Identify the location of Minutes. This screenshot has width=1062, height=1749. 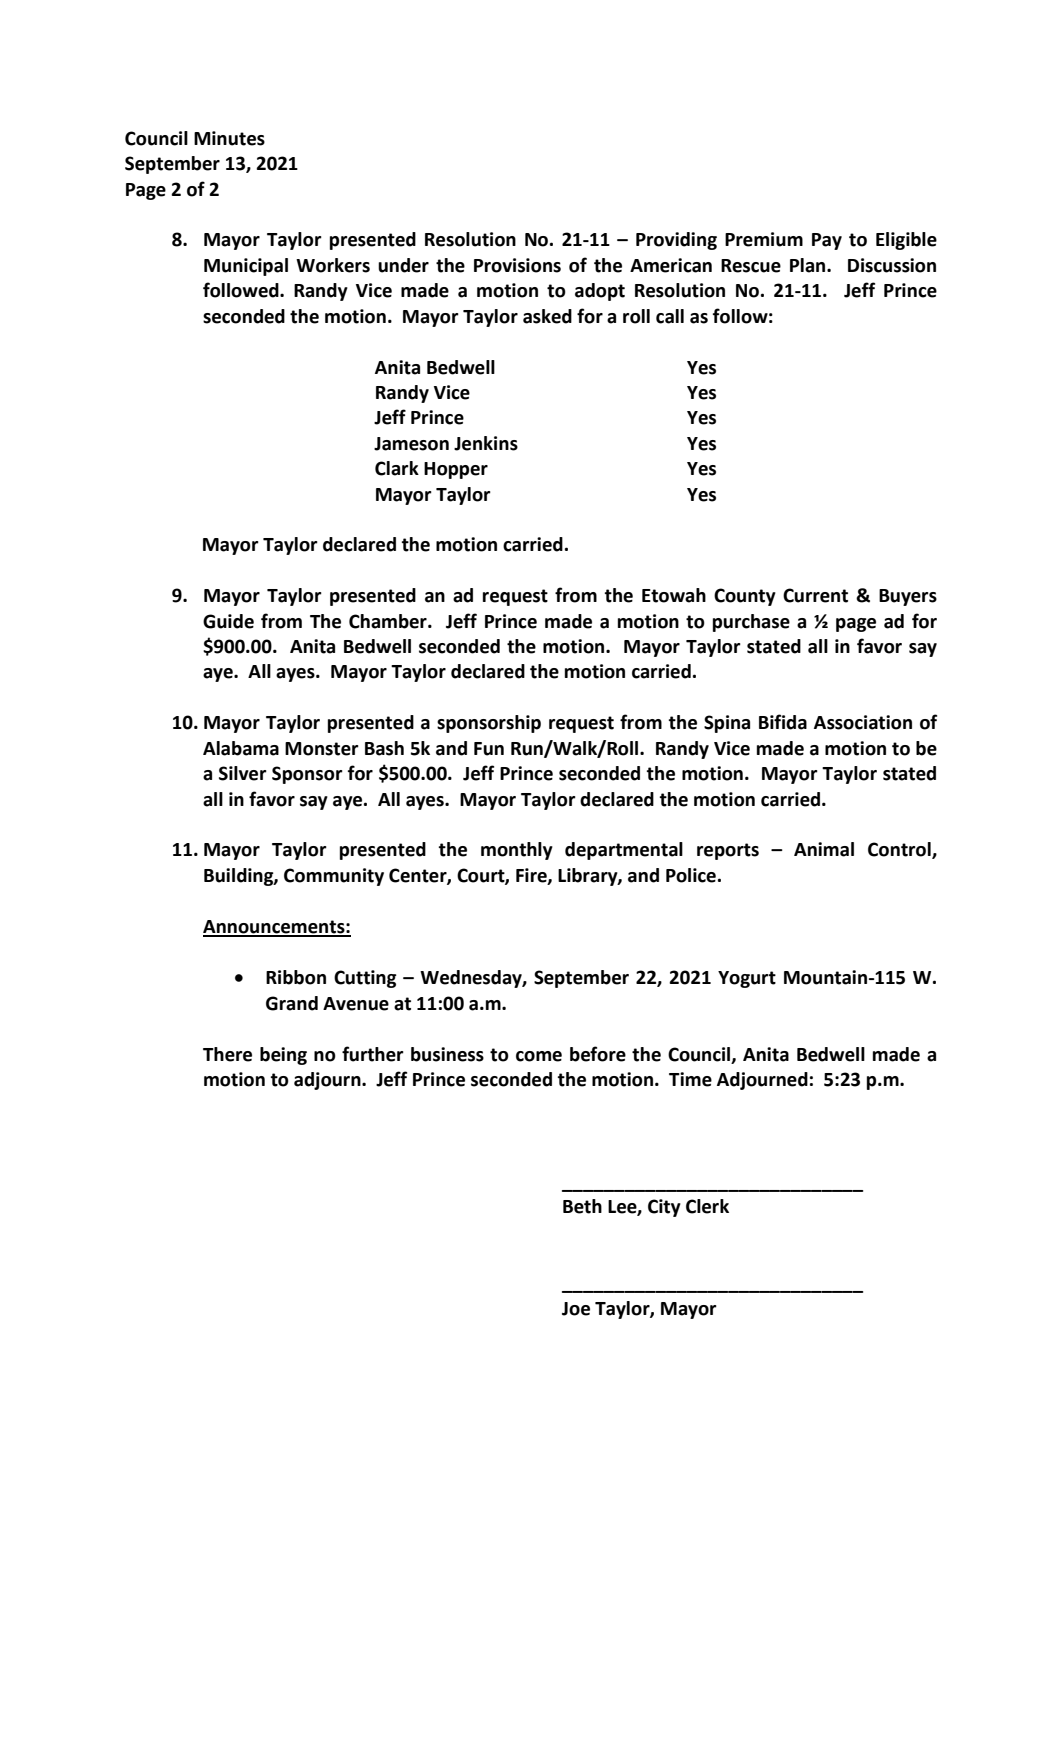
(229, 138).
